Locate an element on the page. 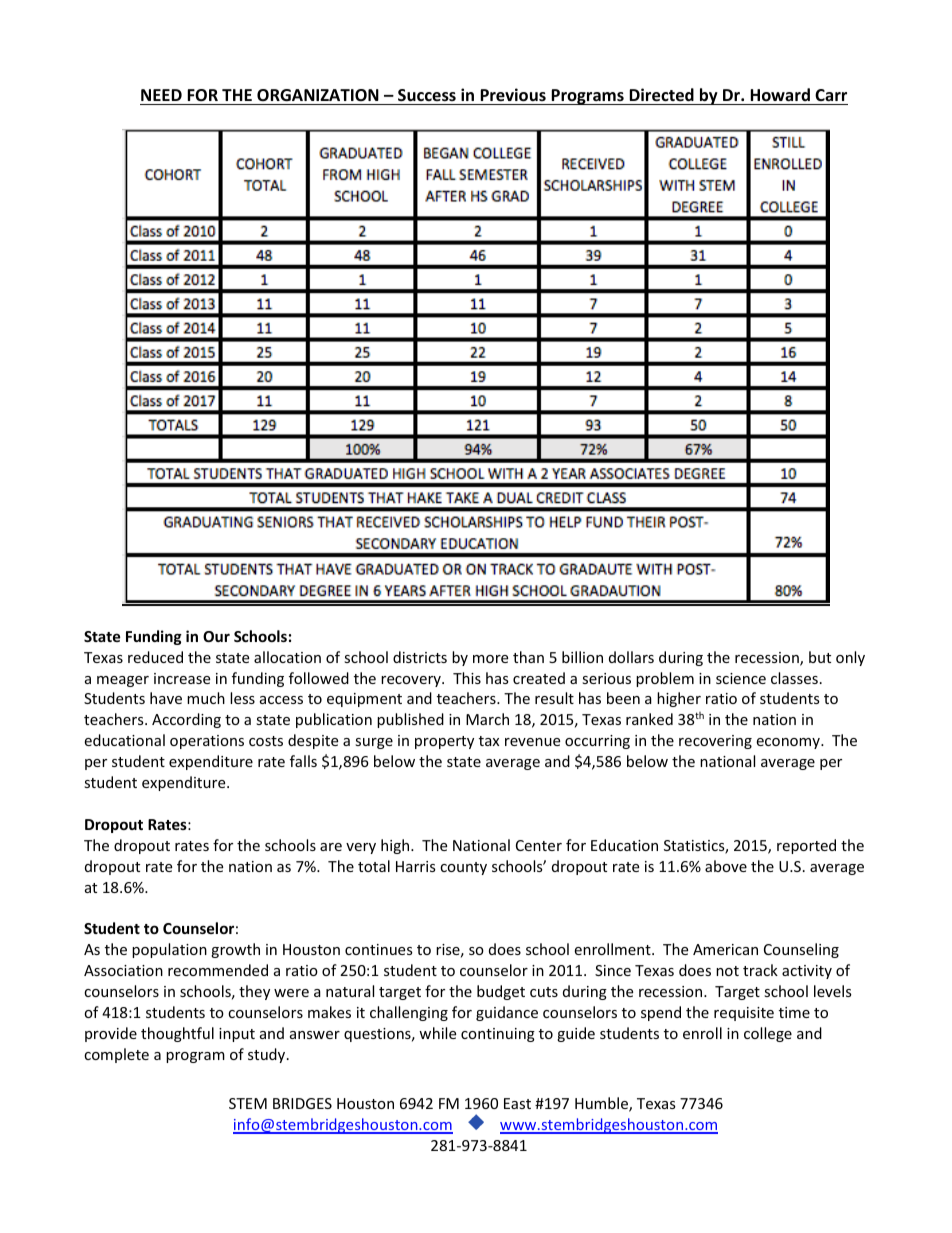 This document has height=1233, width=952. more is located at coordinates (490, 659).
